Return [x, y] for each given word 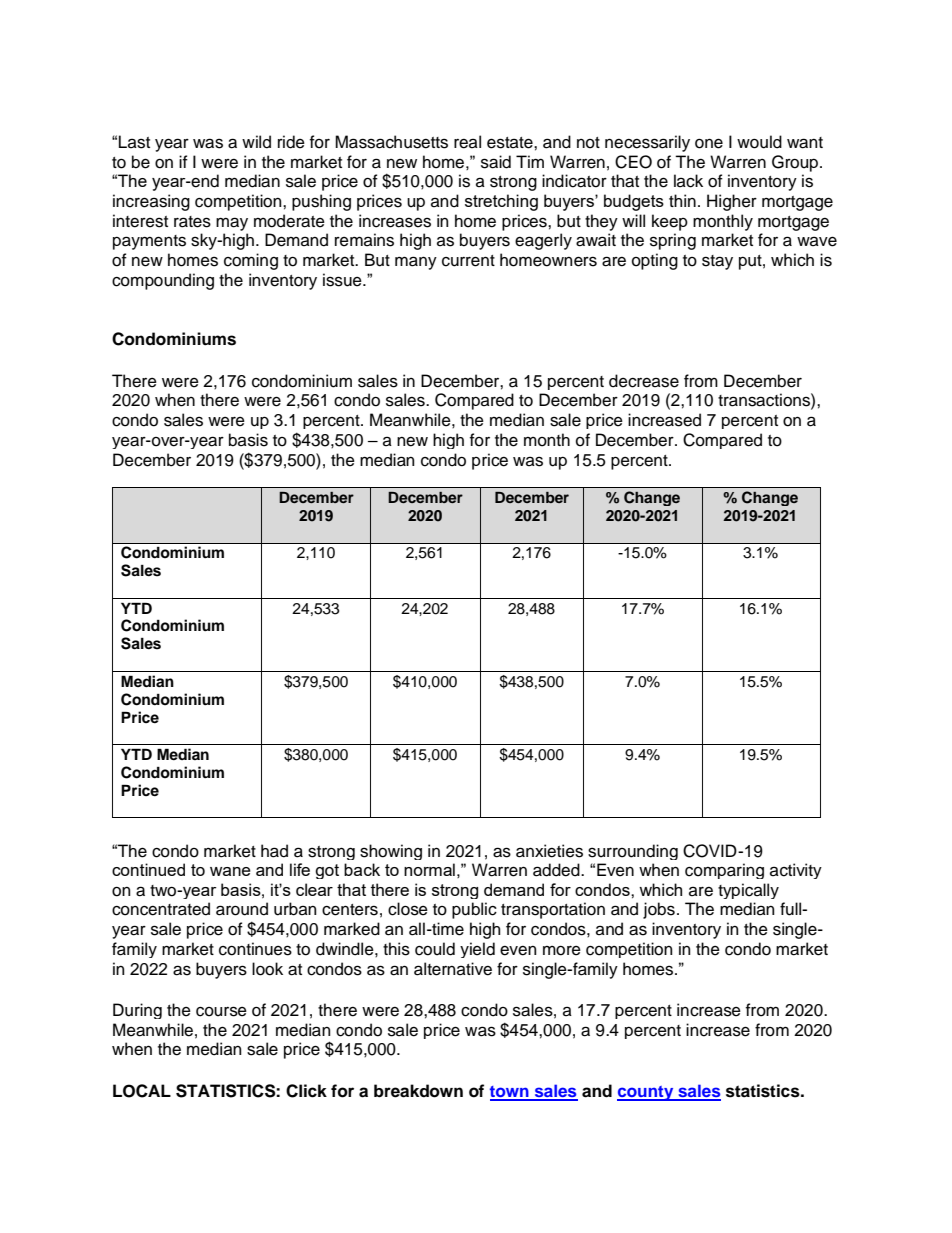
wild [256, 142]
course [221, 1011]
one [709, 143]
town [510, 1093]
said [496, 162]
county [646, 1093]
